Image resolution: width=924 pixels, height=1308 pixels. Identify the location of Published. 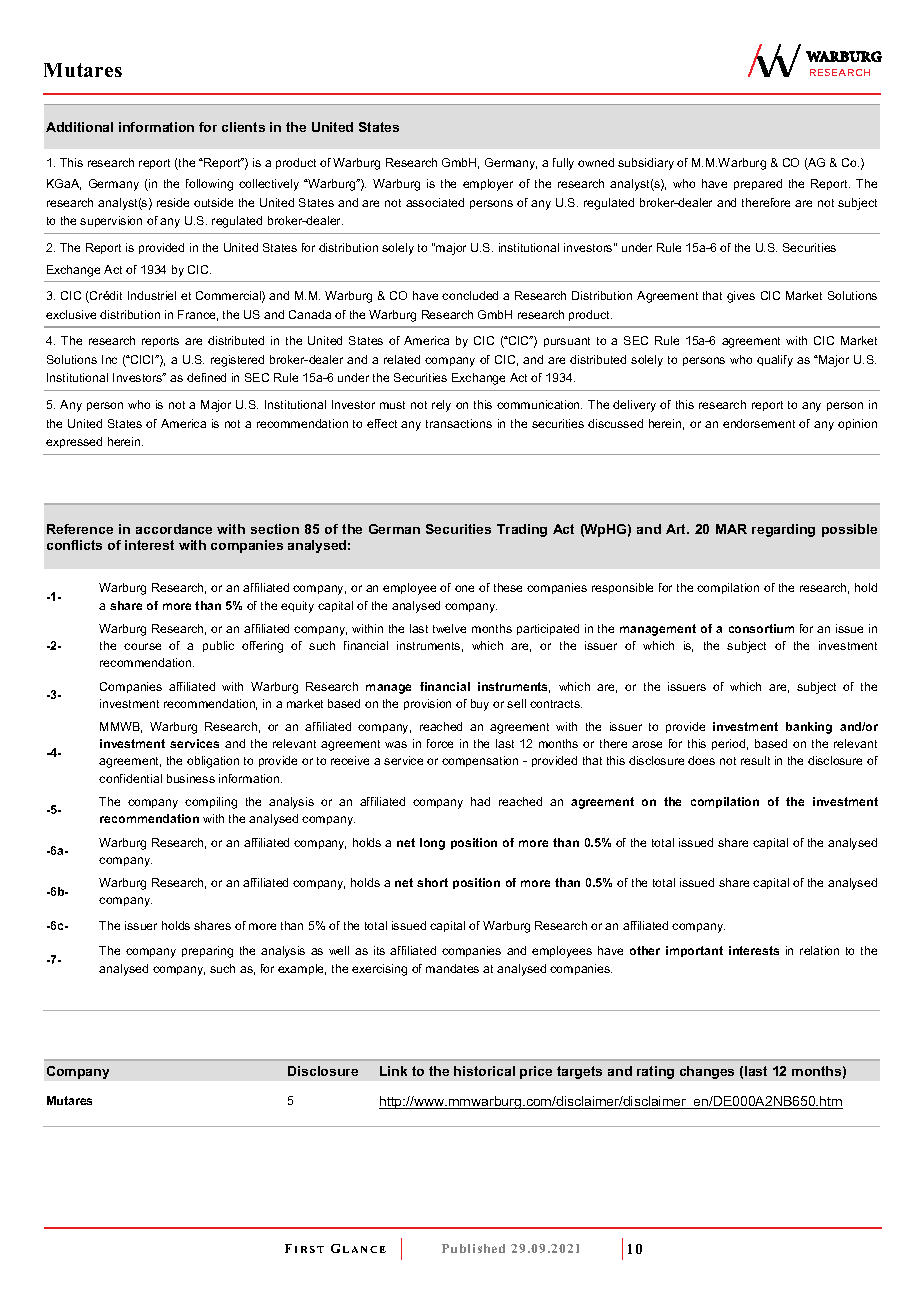
(473, 1248).
